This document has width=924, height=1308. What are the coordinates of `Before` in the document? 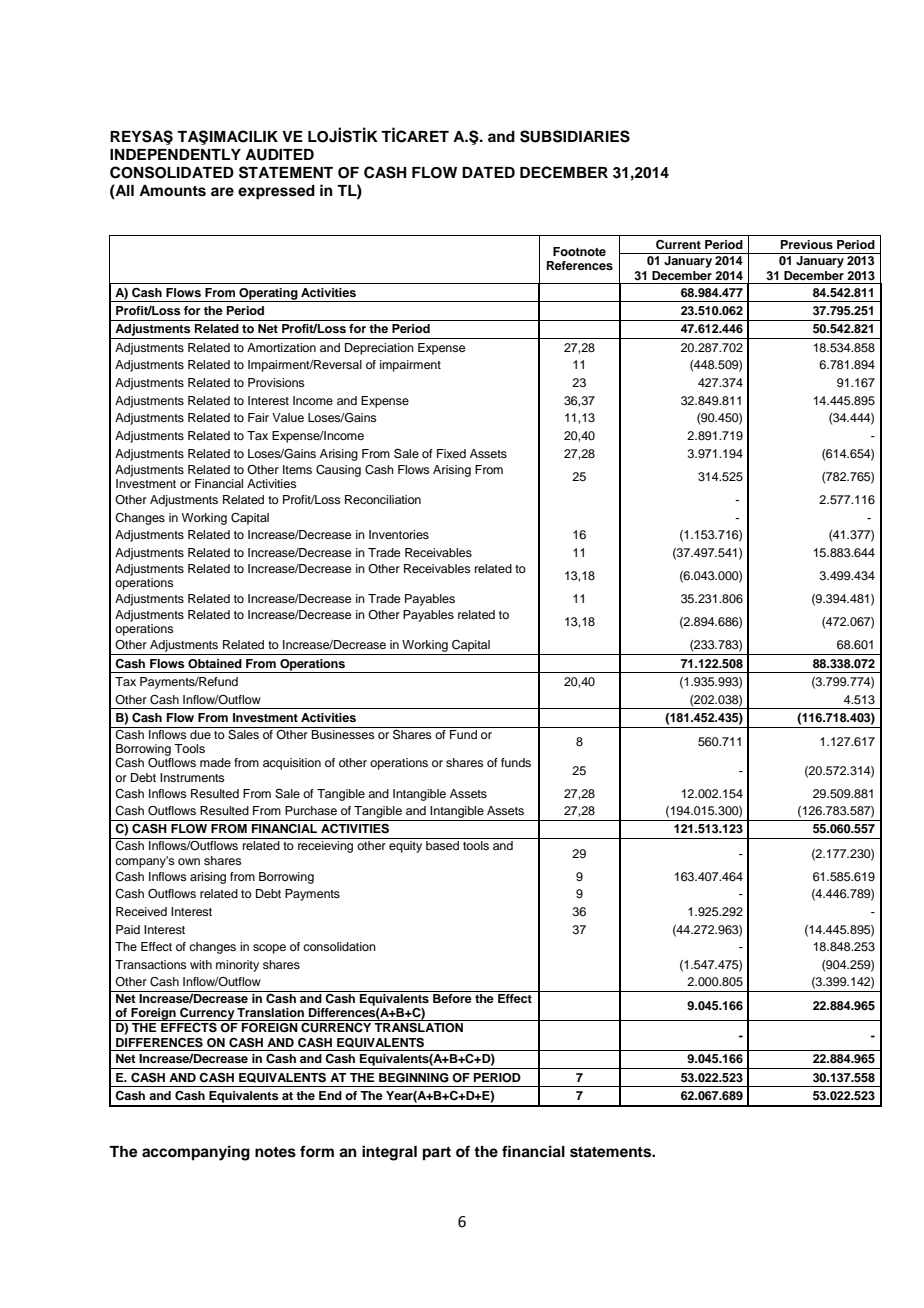 It's located at (452, 998).
